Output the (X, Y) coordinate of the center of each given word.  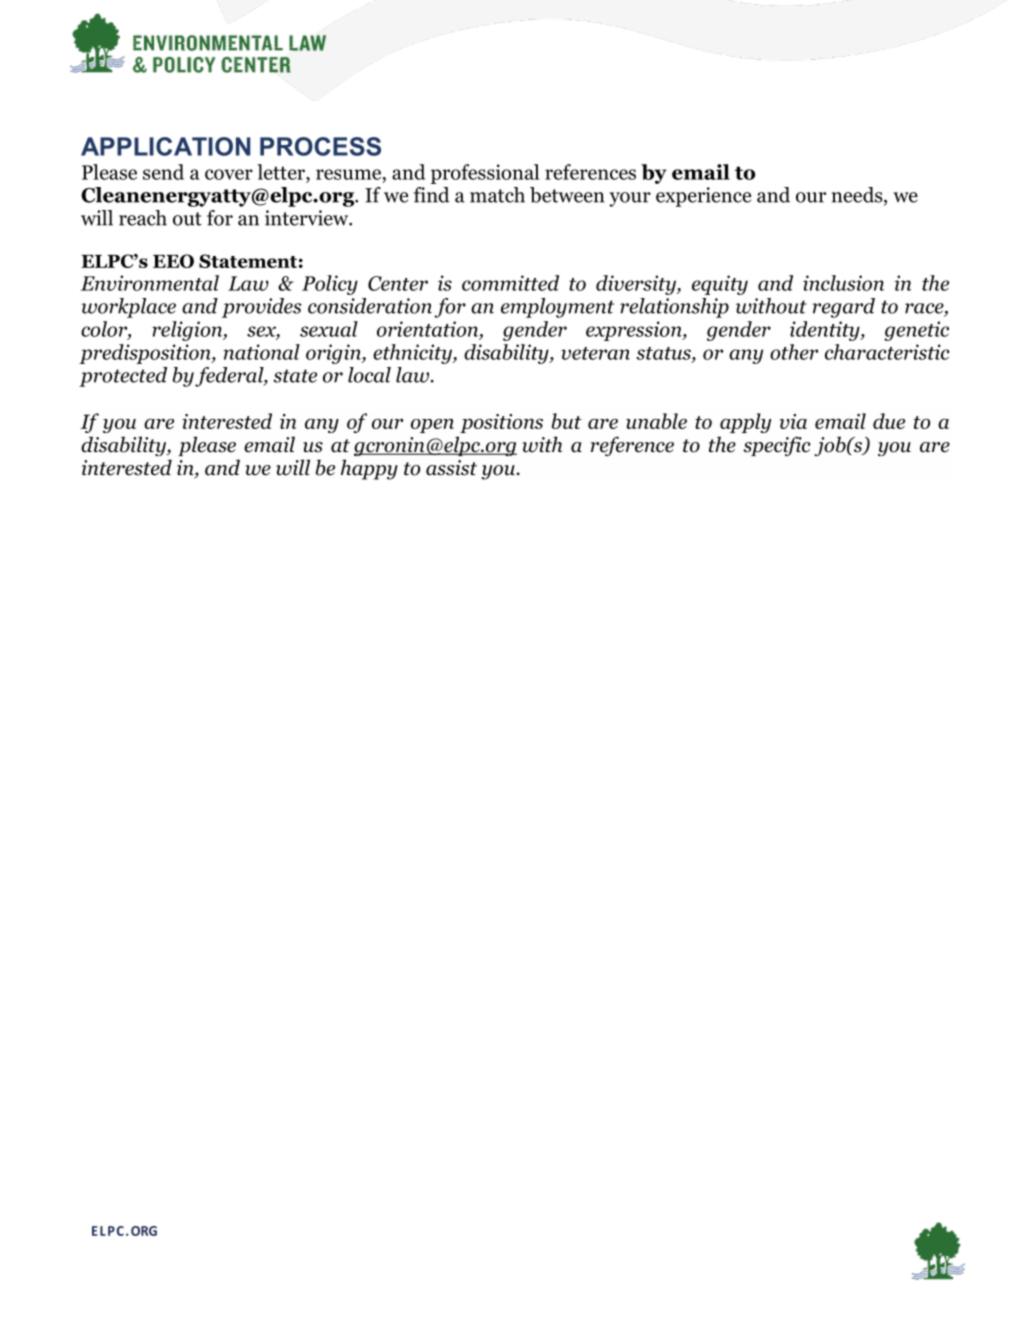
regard (843, 308)
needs (858, 196)
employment (557, 308)
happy (369, 469)
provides (262, 308)
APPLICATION (166, 146)
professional (485, 174)
